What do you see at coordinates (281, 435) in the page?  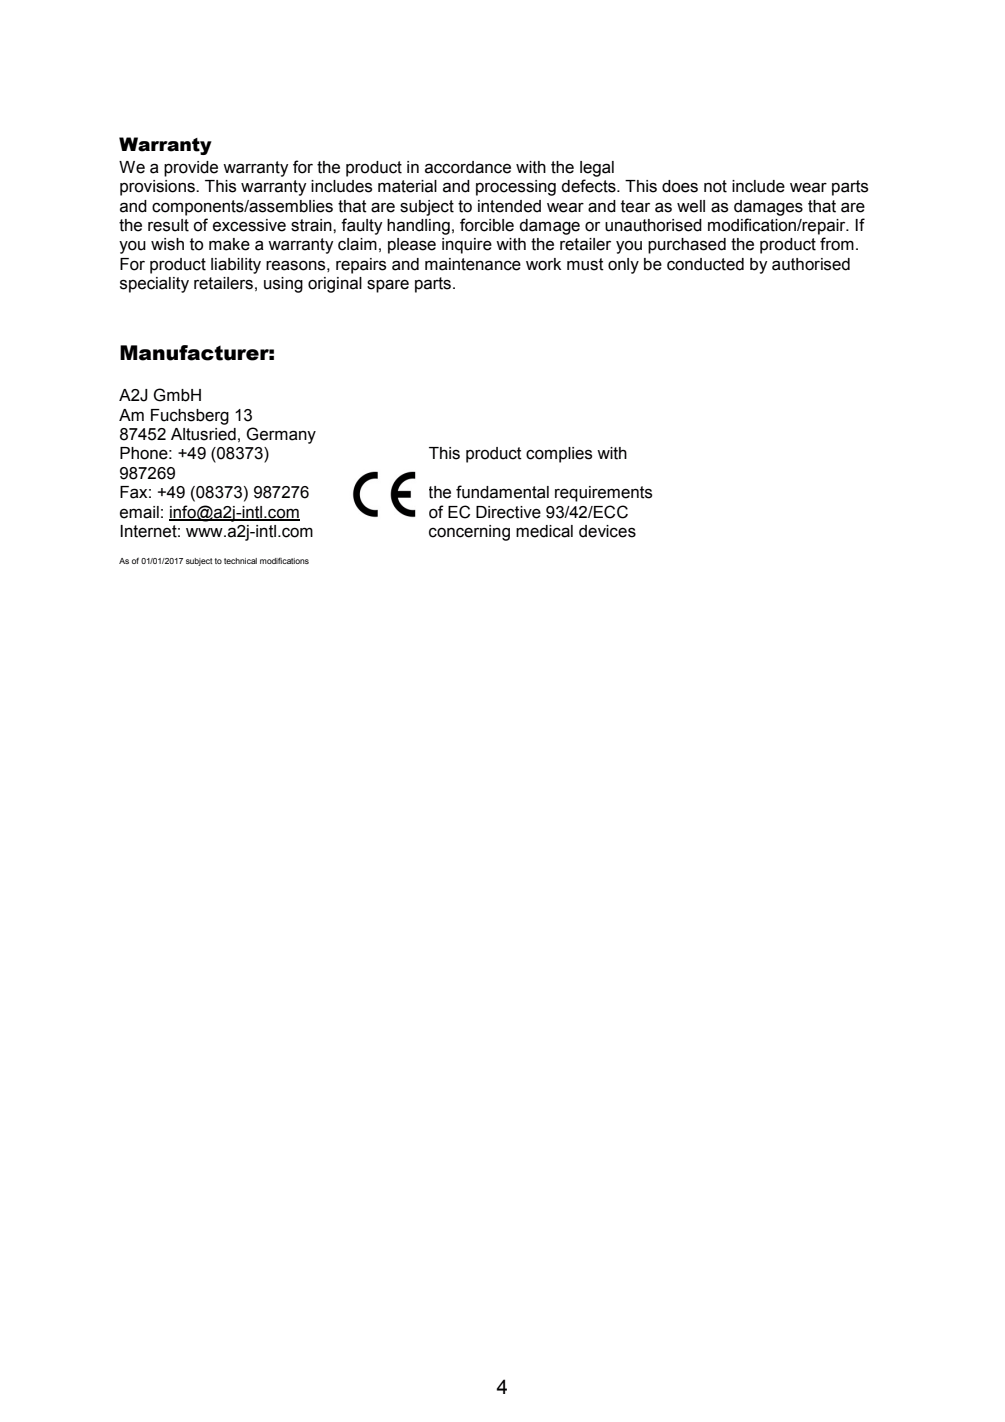 I see `Germany` at bounding box center [281, 435].
